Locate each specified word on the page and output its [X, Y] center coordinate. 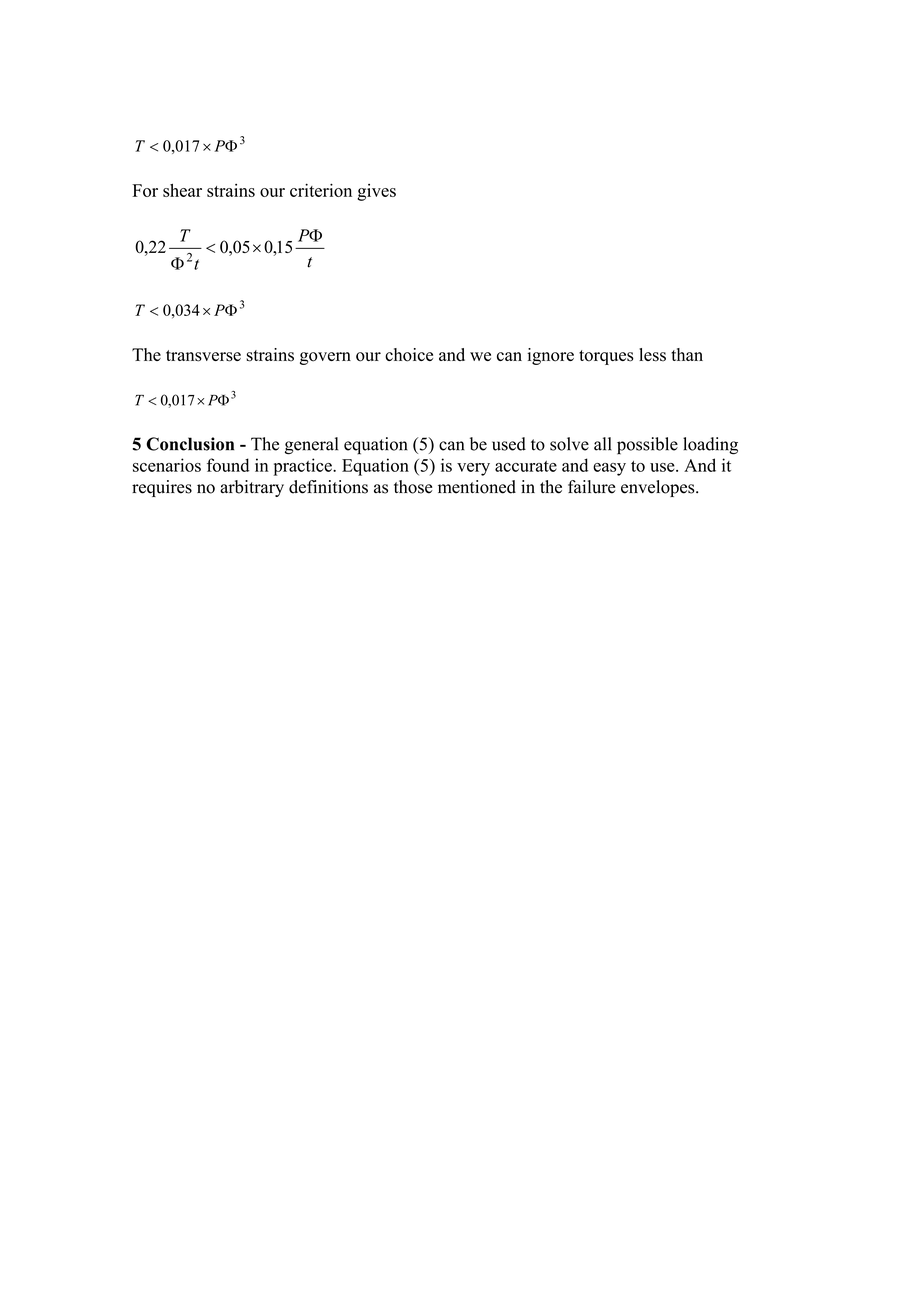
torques [606, 357]
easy [609, 469]
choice [409, 355]
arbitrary [252, 488]
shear [182, 190]
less [652, 355]
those [413, 487]
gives [376, 192]
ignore [550, 356]
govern [325, 358]
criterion [321, 190]
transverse [203, 356]
